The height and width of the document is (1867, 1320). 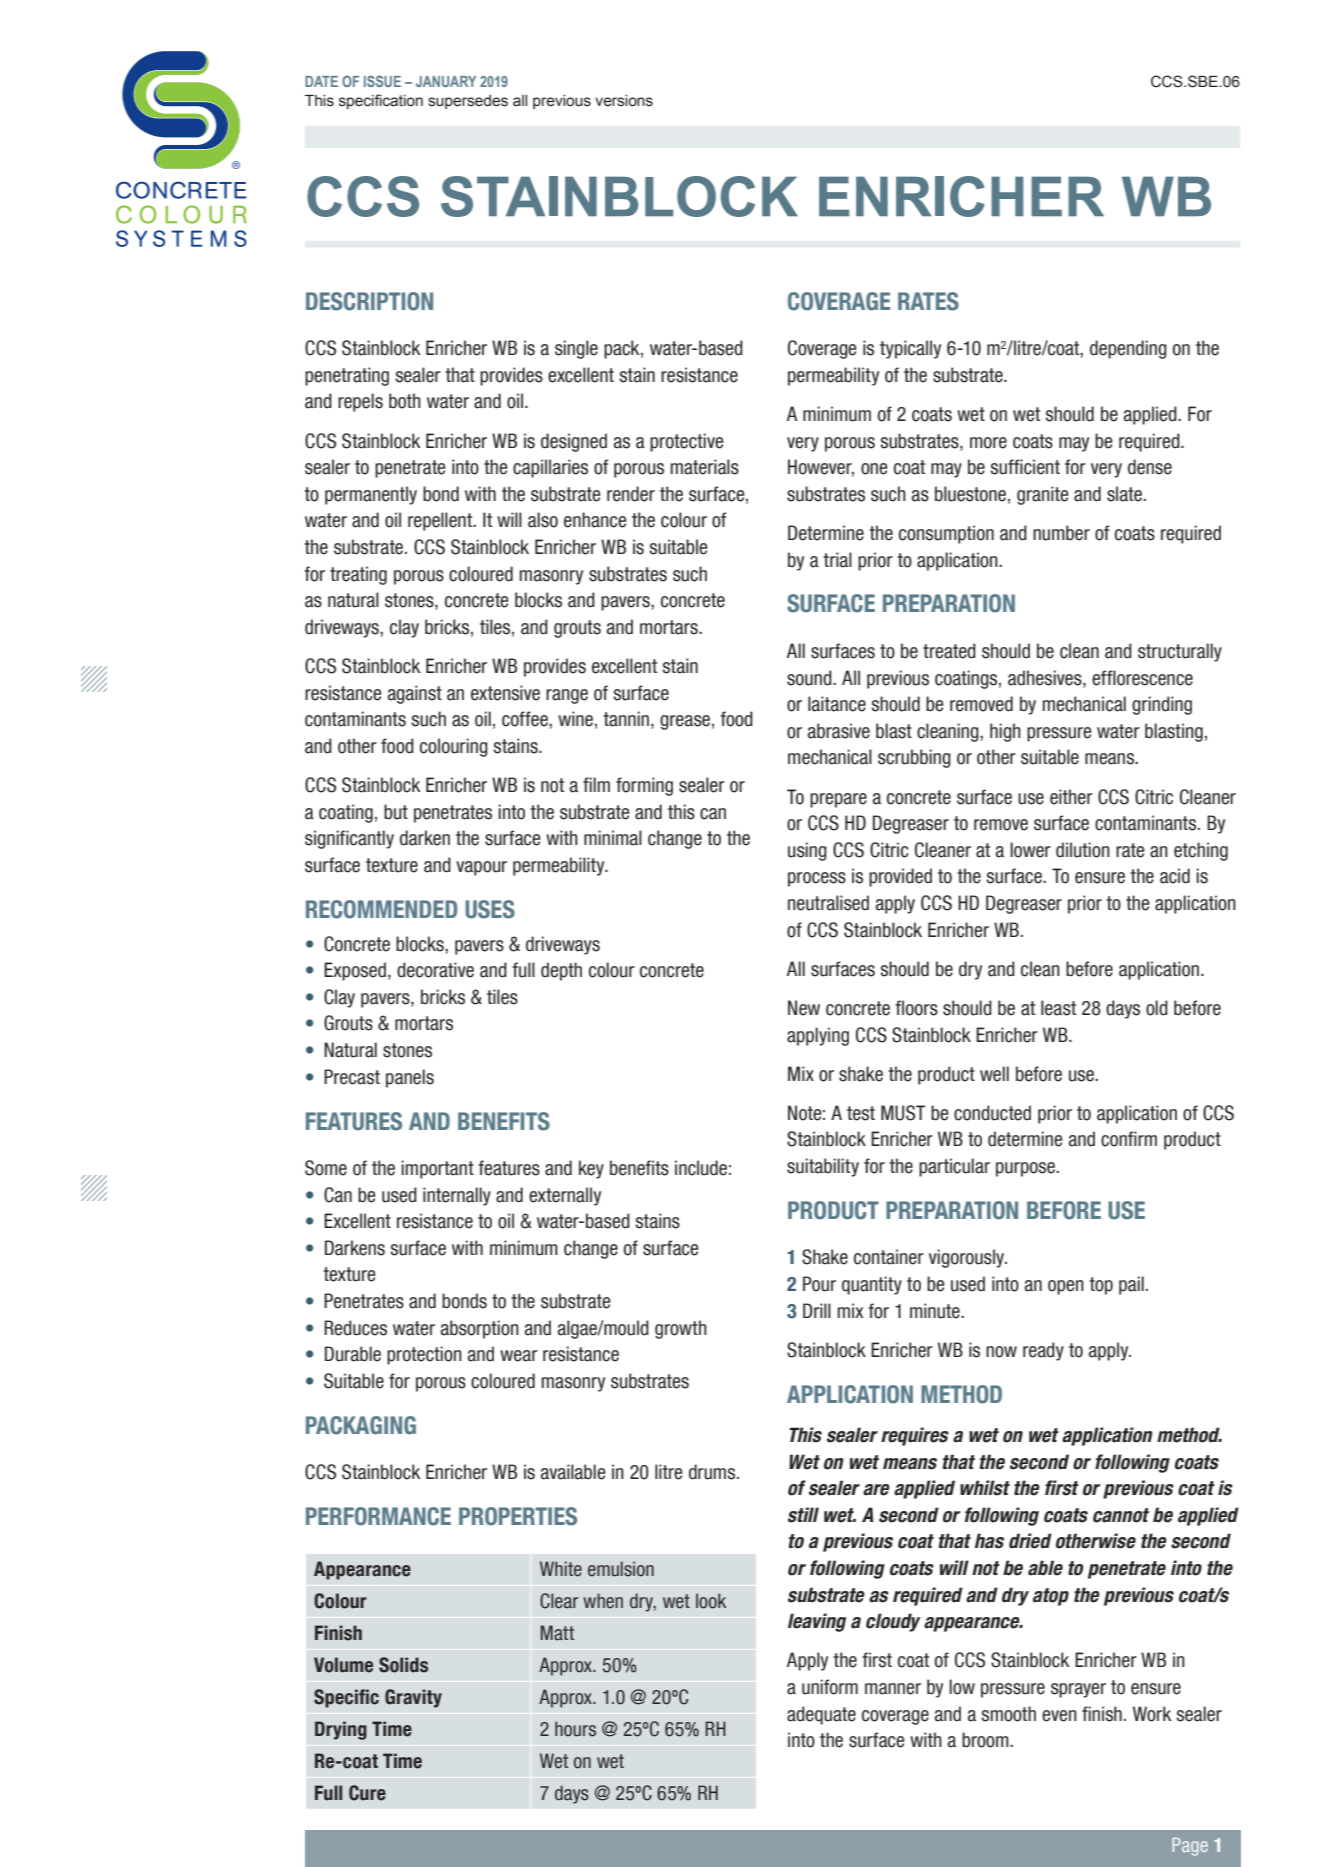 I want to click on decorative, so click(x=435, y=970).
